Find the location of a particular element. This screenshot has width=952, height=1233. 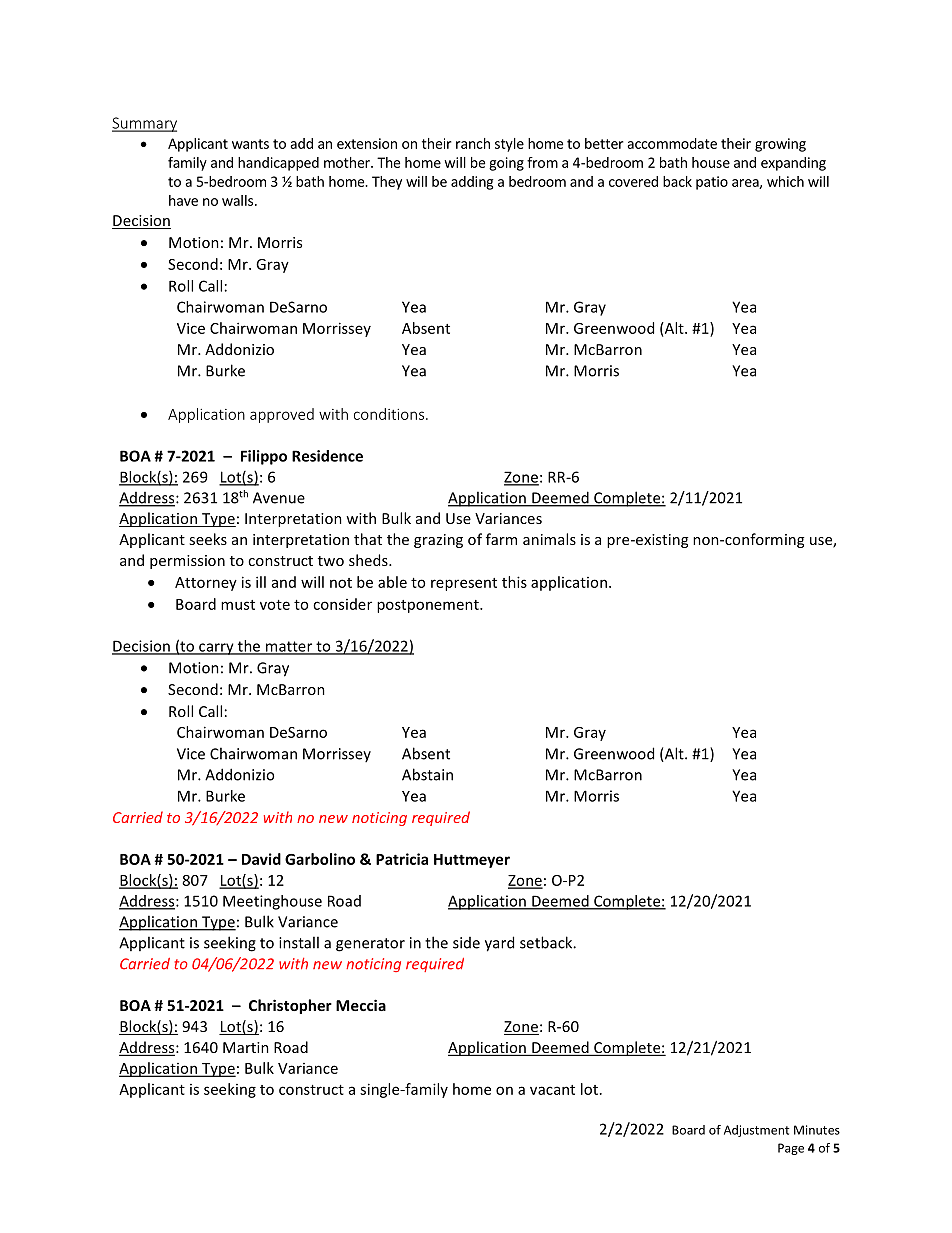

wants is located at coordinates (250, 144).
